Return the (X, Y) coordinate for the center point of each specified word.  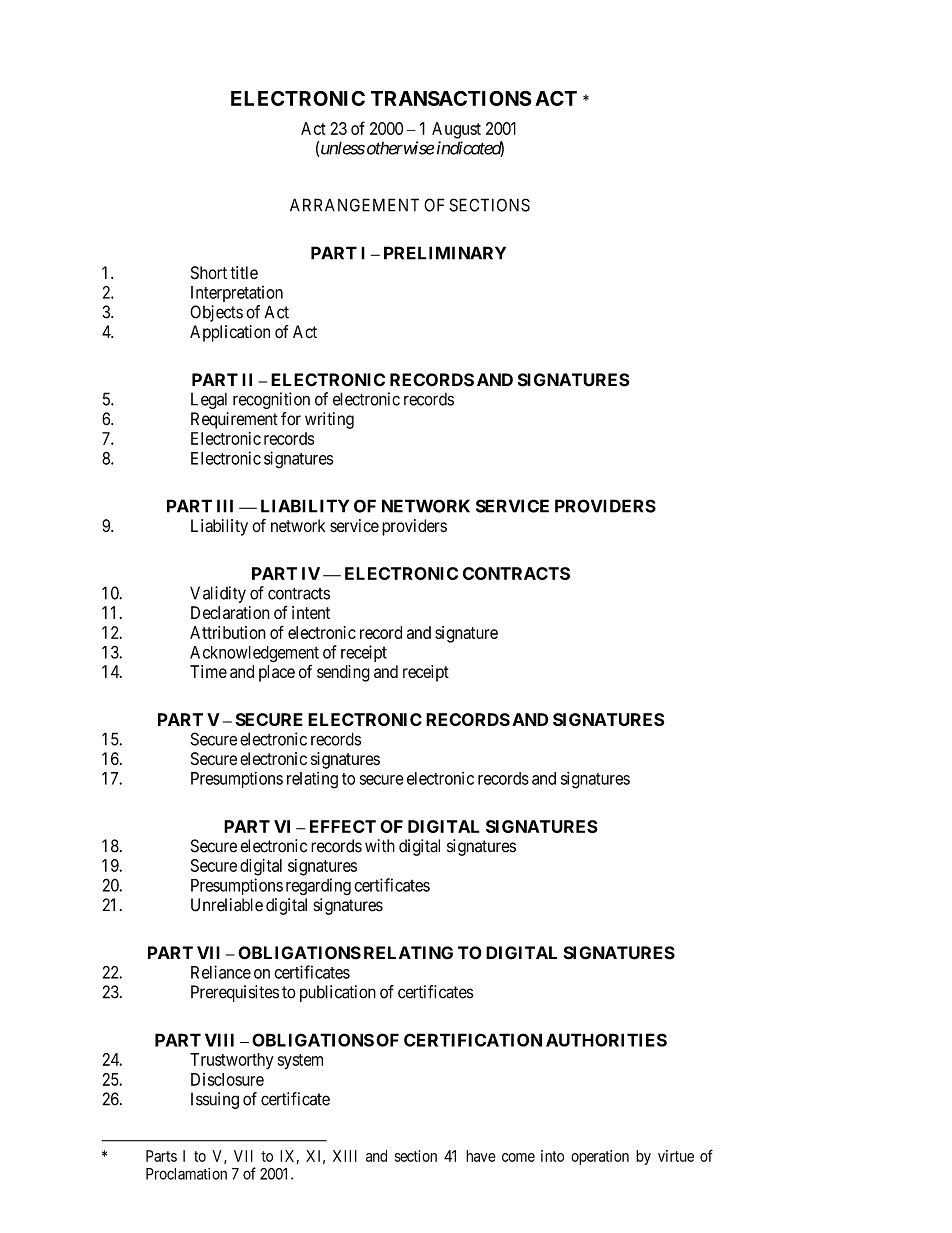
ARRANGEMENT (354, 205)
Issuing (215, 1100)
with (380, 846)
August (456, 130)
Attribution (228, 632)
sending (343, 673)
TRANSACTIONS (451, 98)
